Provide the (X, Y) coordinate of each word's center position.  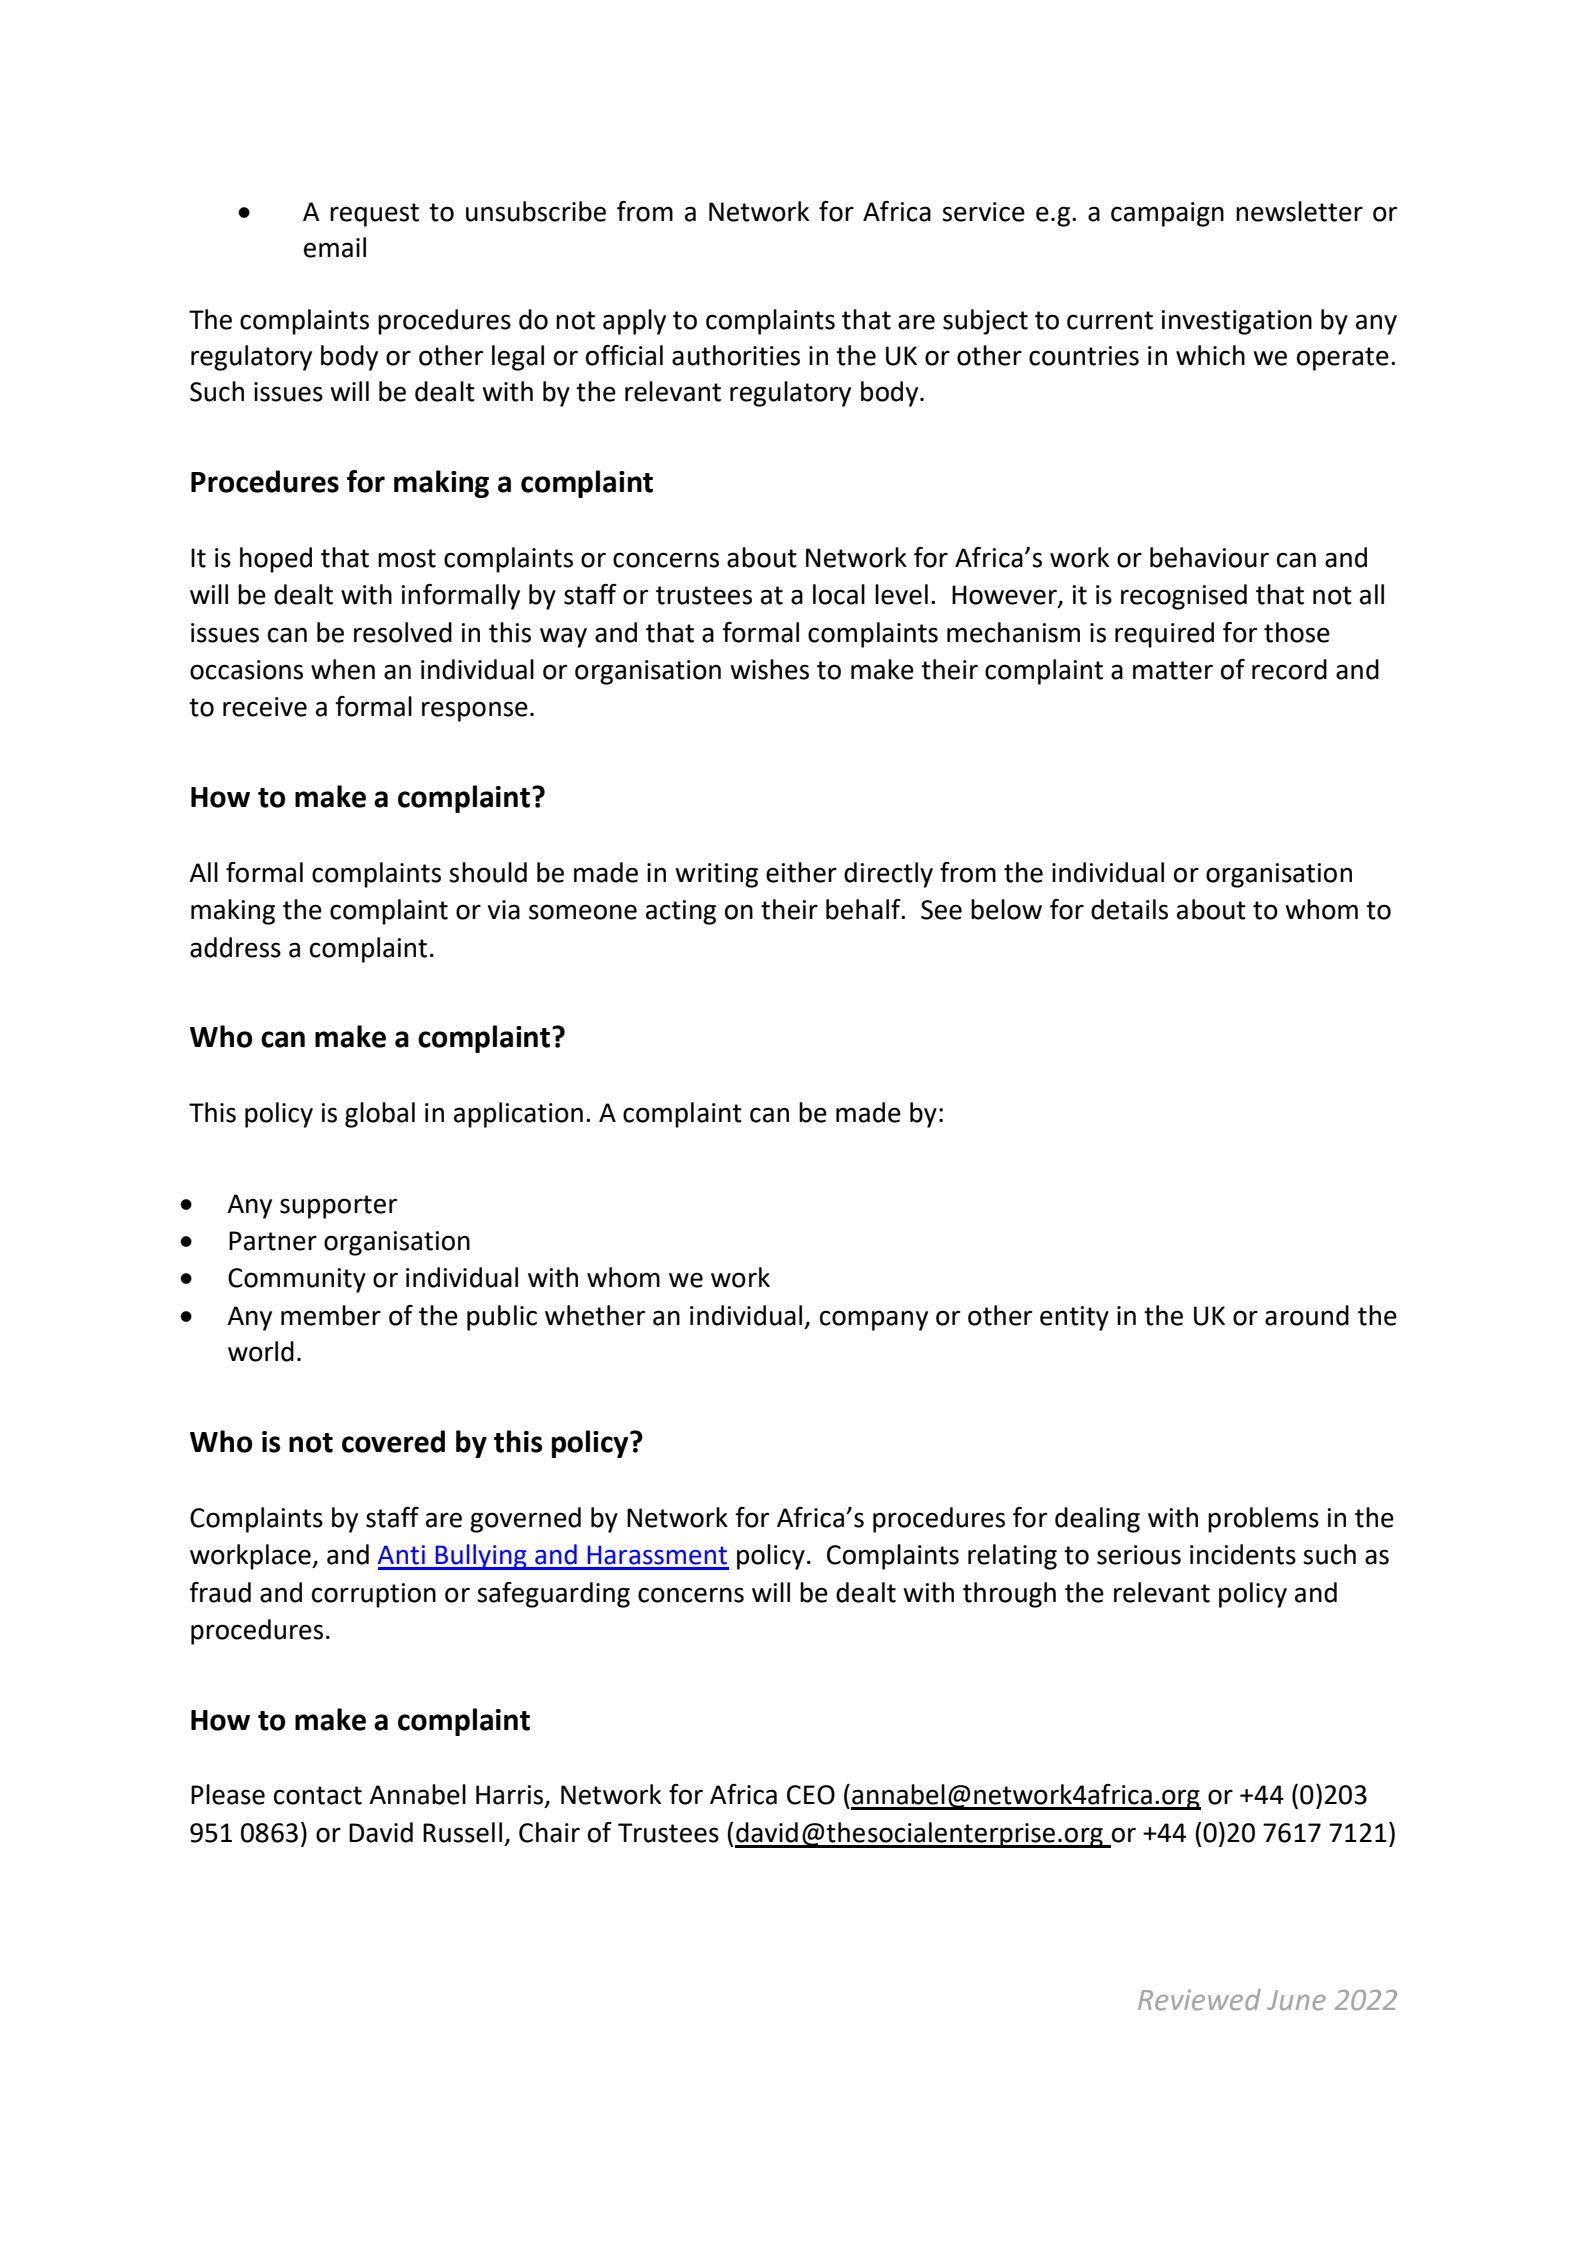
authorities (736, 355)
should (488, 872)
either (801, 872)
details (1129, 909)
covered (393, 1441)
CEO (811, 1795)
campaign (1167, 214)
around (1307, 1315)
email (335, 247)
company (874, 1320)
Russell (462, 1832)
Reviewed (1199, 1999)
